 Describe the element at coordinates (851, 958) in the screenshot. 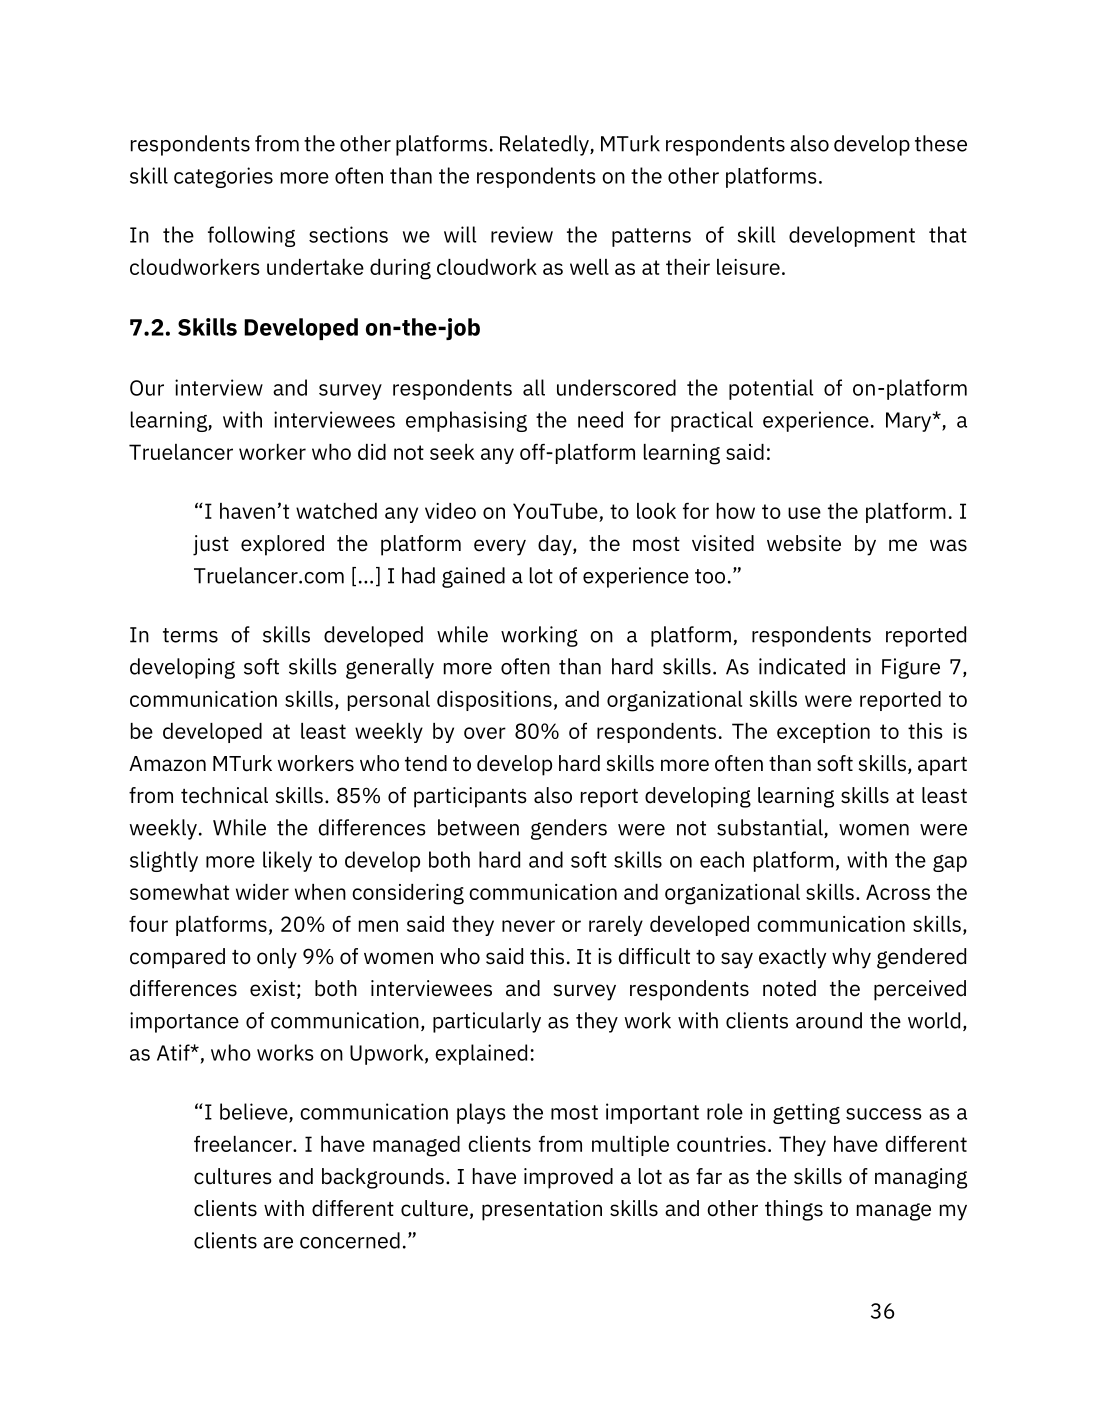

I see `why` at that location.
